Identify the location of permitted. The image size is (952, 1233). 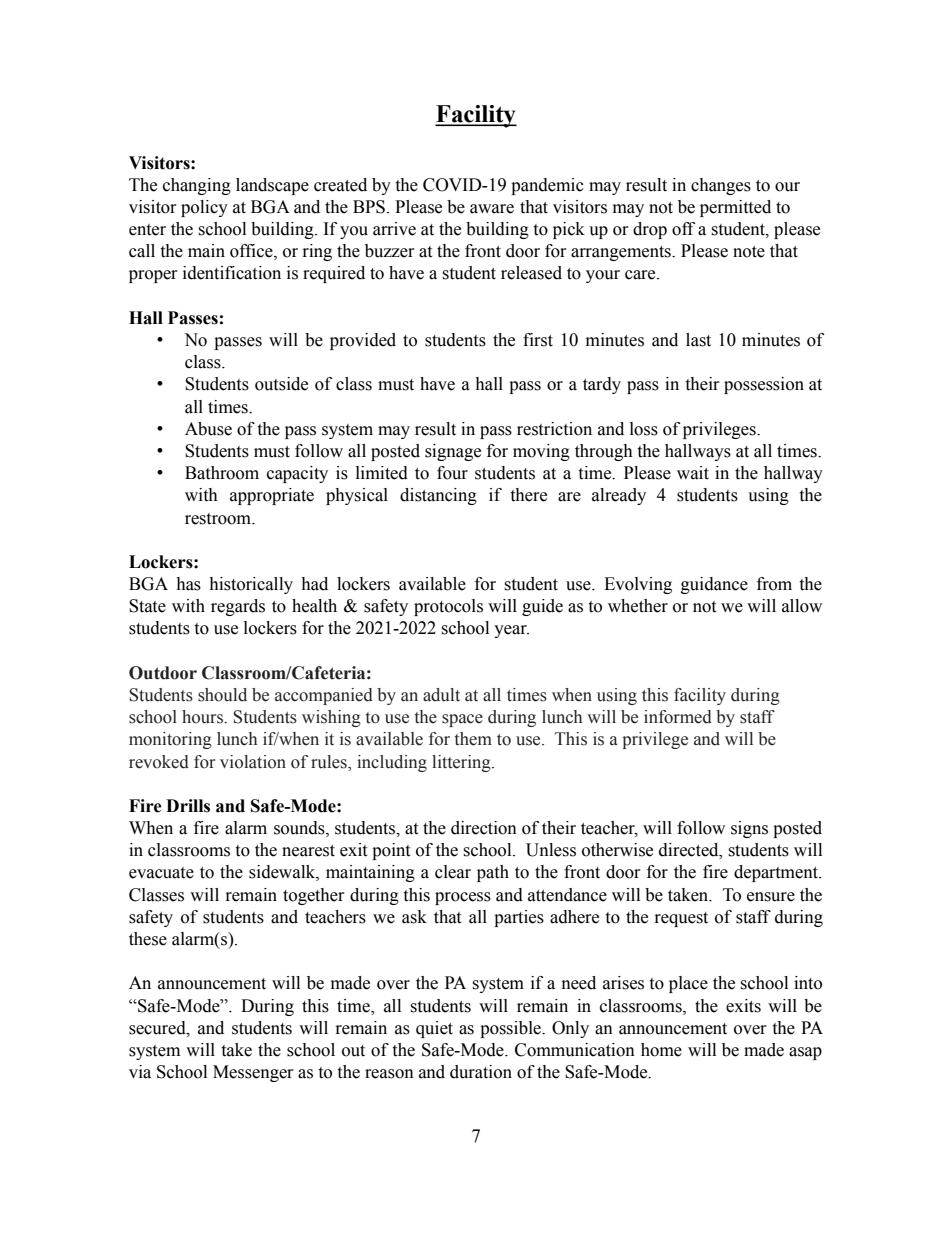
(735, 208).
